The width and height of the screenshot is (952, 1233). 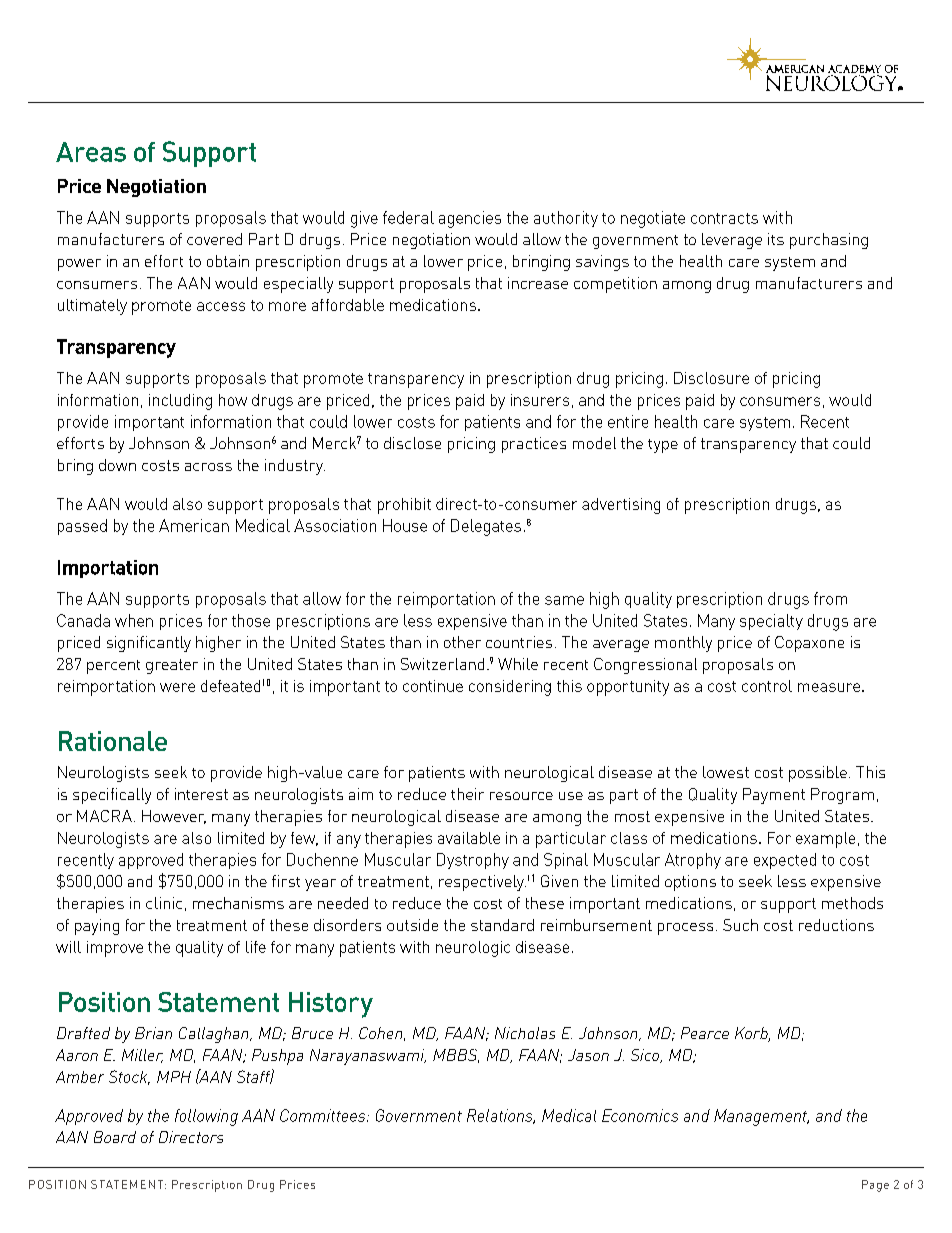 What do you see at coordinates (172, 666) in the screenshot?
I see `greater` at bounding box center [172, 666].
